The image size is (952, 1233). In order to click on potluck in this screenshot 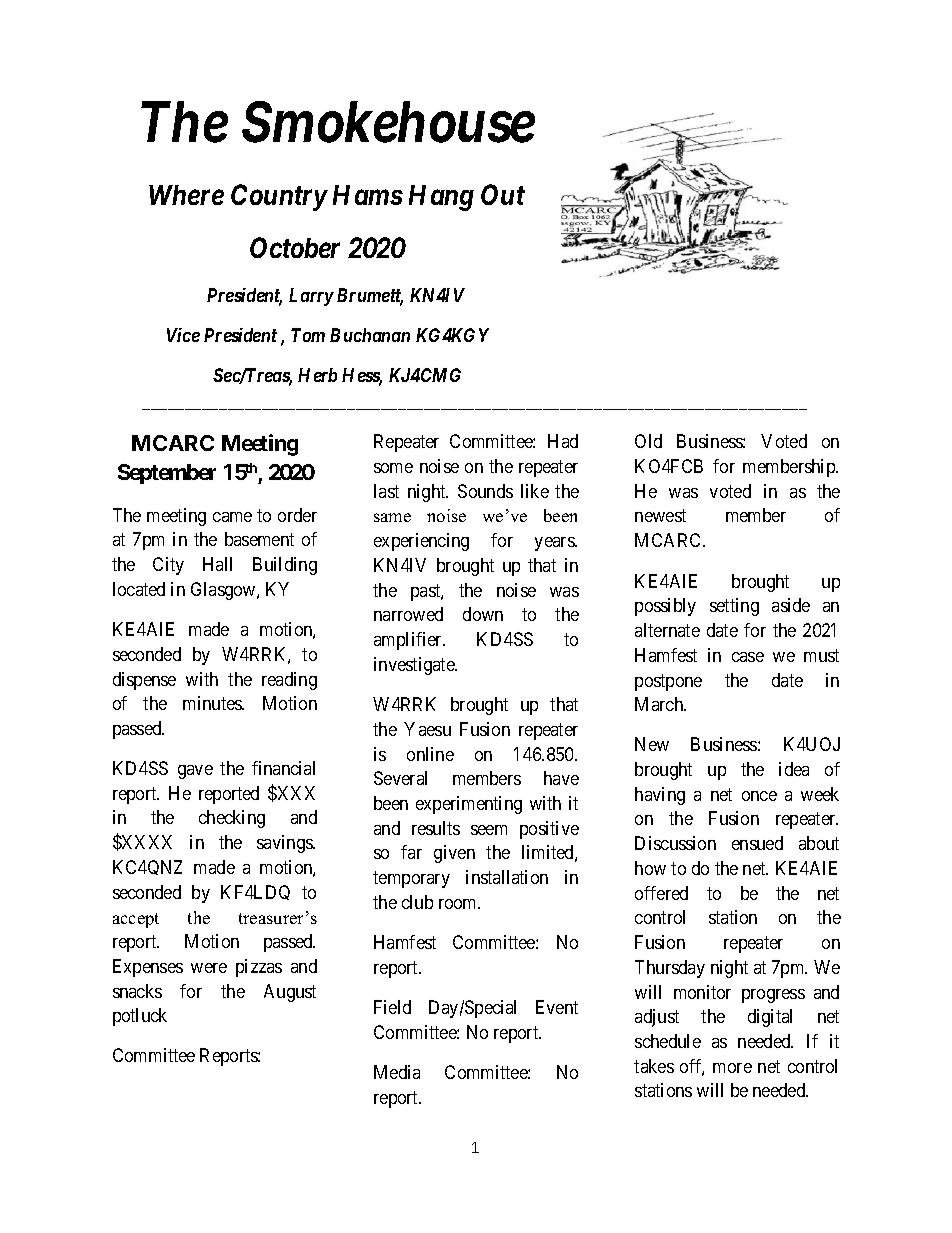, I will do `click(140, 1017)`.
